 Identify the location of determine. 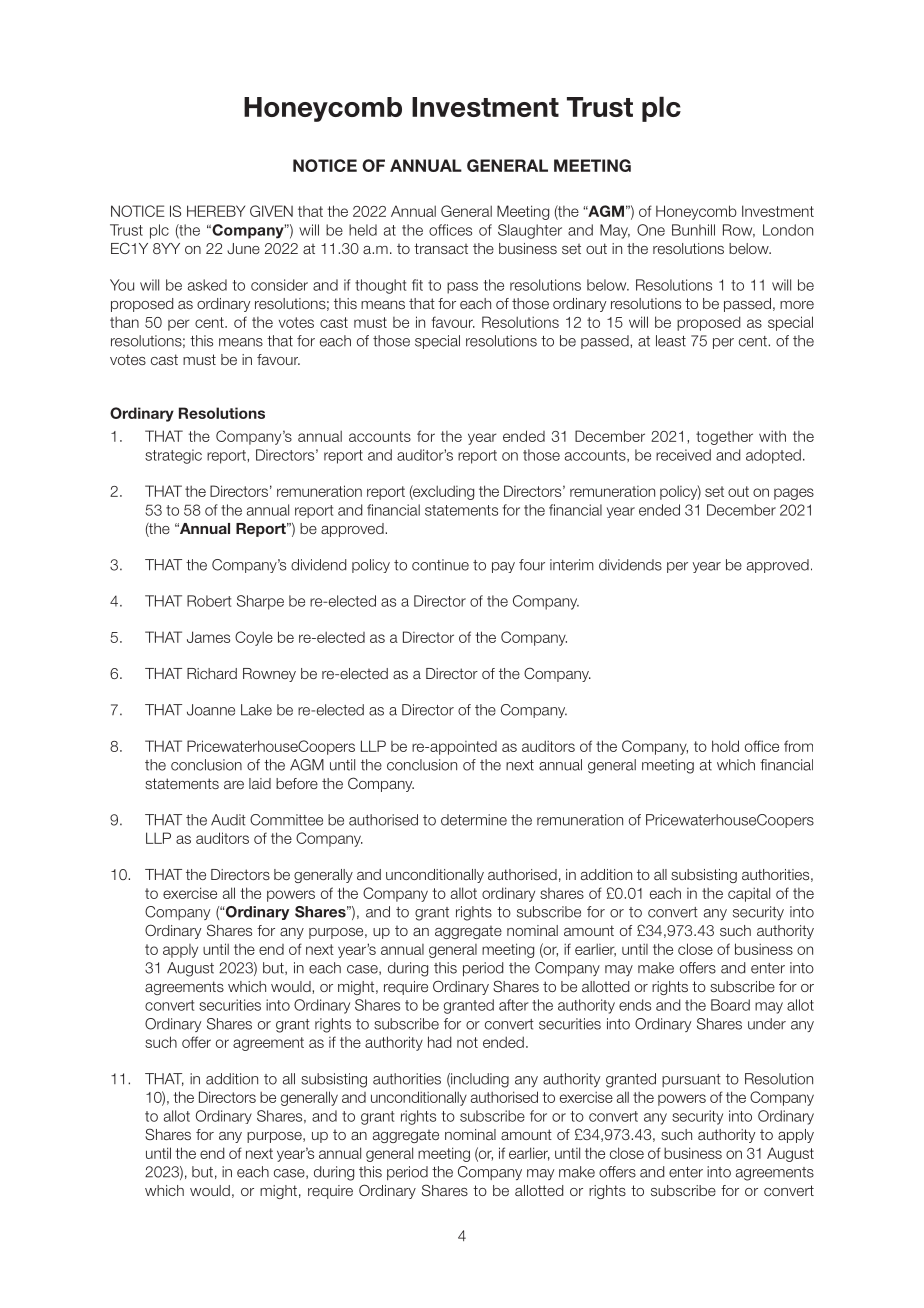
(474, 820).
